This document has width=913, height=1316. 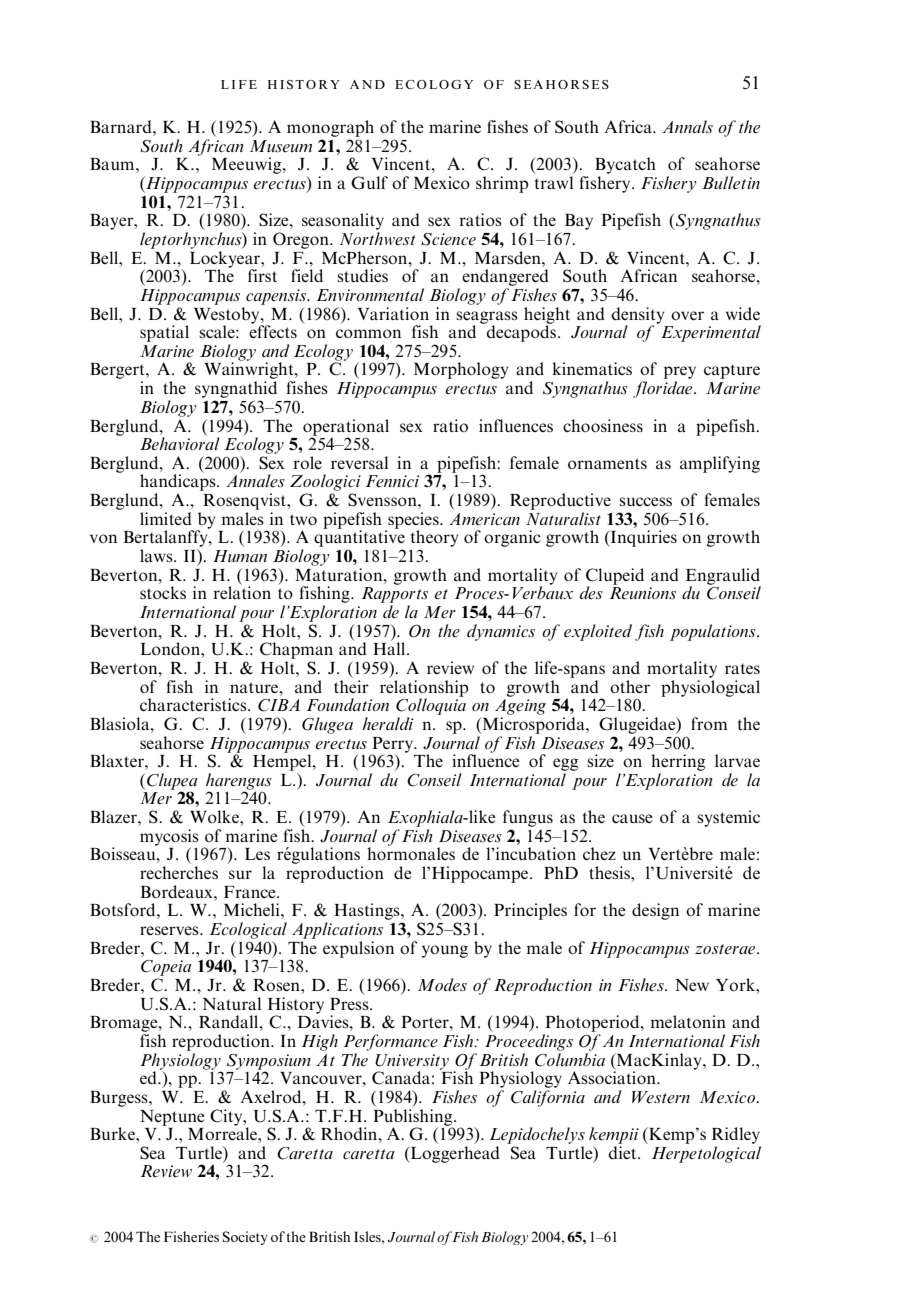 What do you see at coordinates (461, 370) in the document?
I see `Morphology` at bounding box center [461, 370].
